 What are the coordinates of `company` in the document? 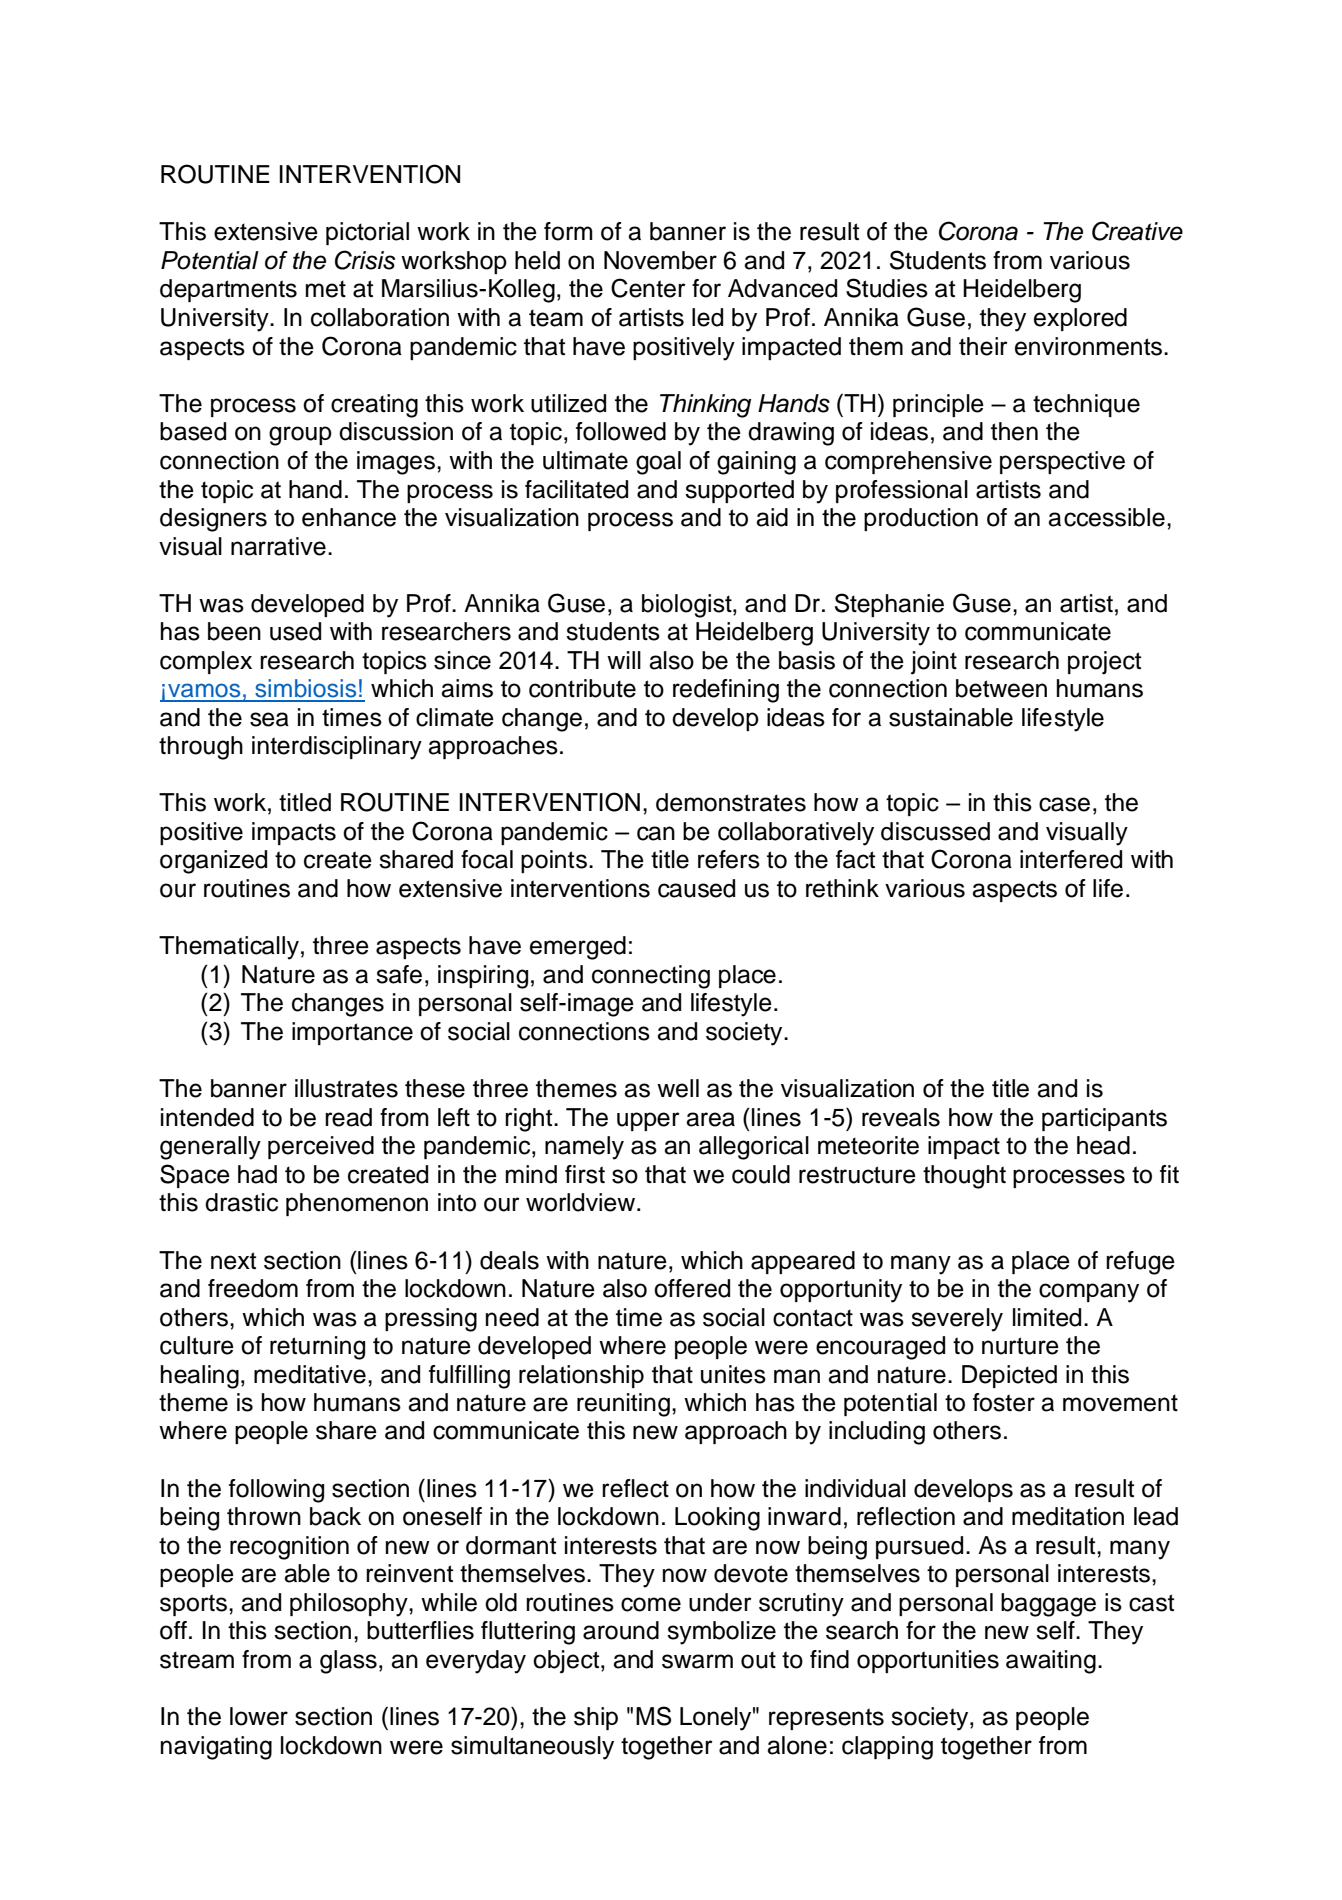 It's located at (1089, 1293).
